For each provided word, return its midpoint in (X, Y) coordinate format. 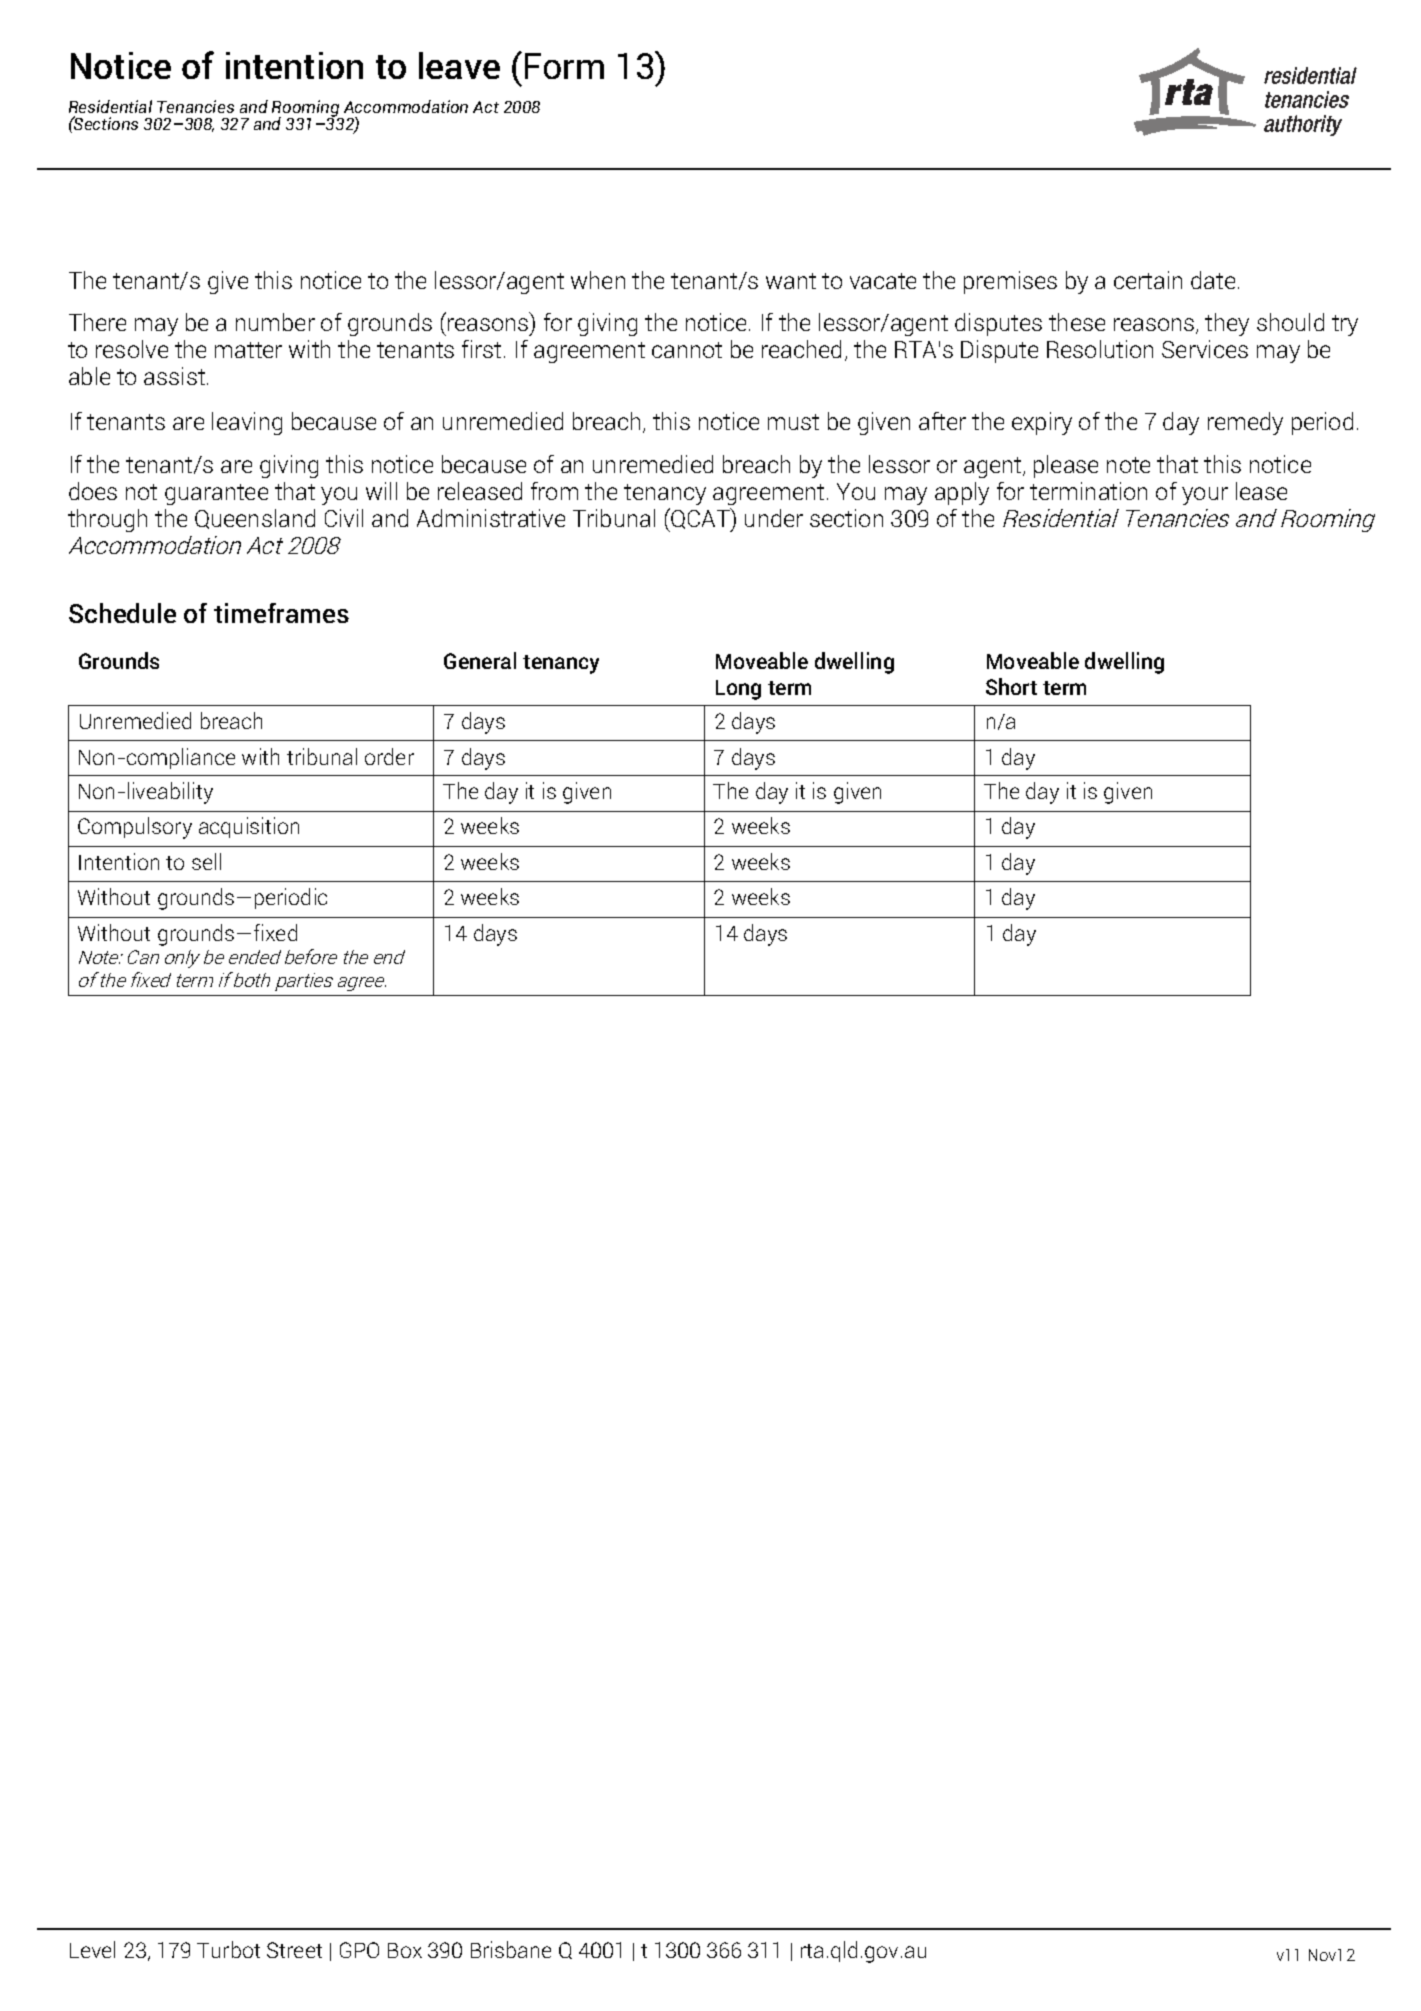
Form (564, 66)
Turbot (228, 1949)
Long (738, 690)
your (1205, 496)
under (774, 518)
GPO (359, 1950)
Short (1011, 686)
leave (459, 65)
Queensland (255, 519)
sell (206, 861)
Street (294, 1950)
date (1213, 280)
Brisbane (511, 1949)
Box (405, 1950)
